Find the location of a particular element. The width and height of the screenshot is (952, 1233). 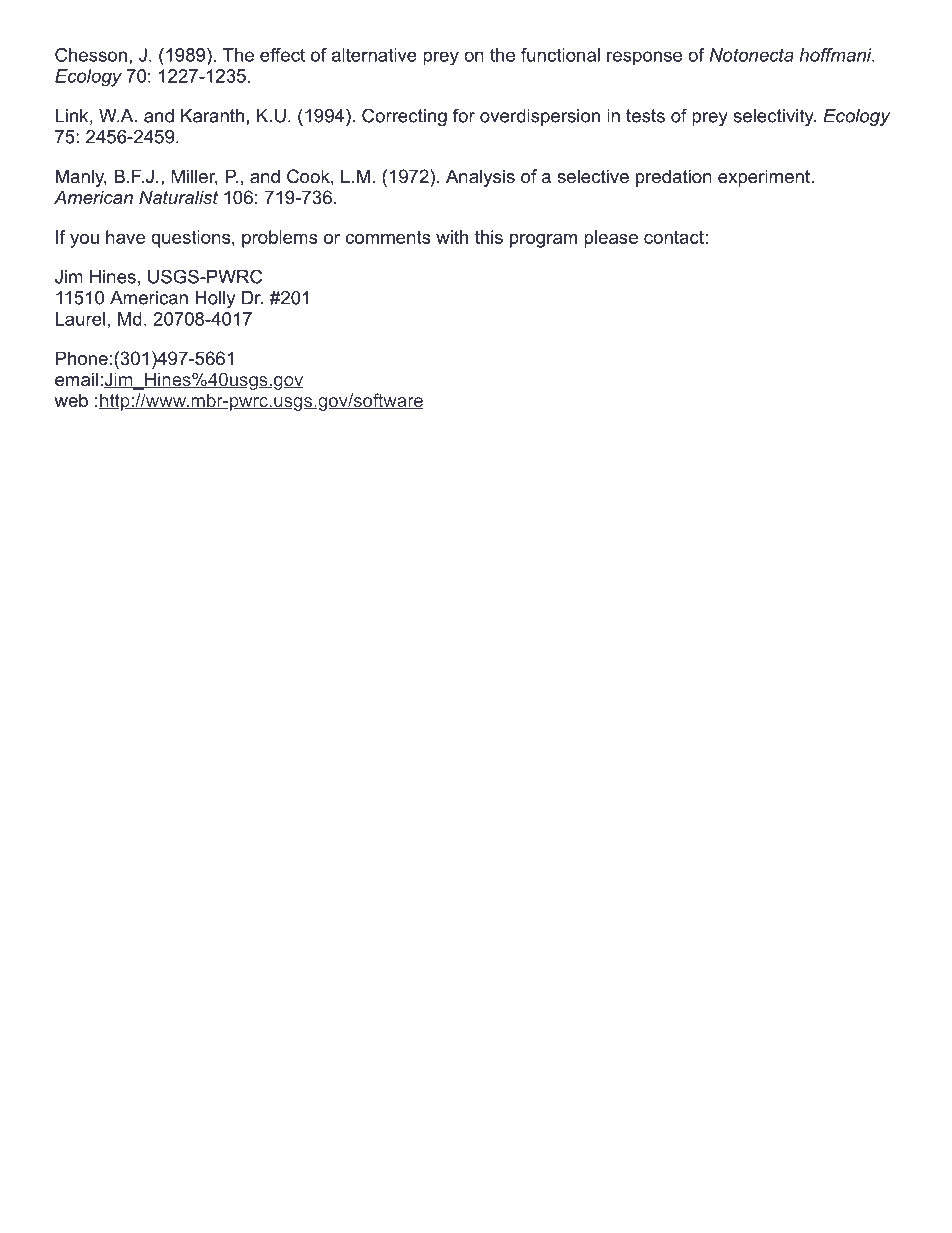

Analysis is located at coordinates (480, 178).
